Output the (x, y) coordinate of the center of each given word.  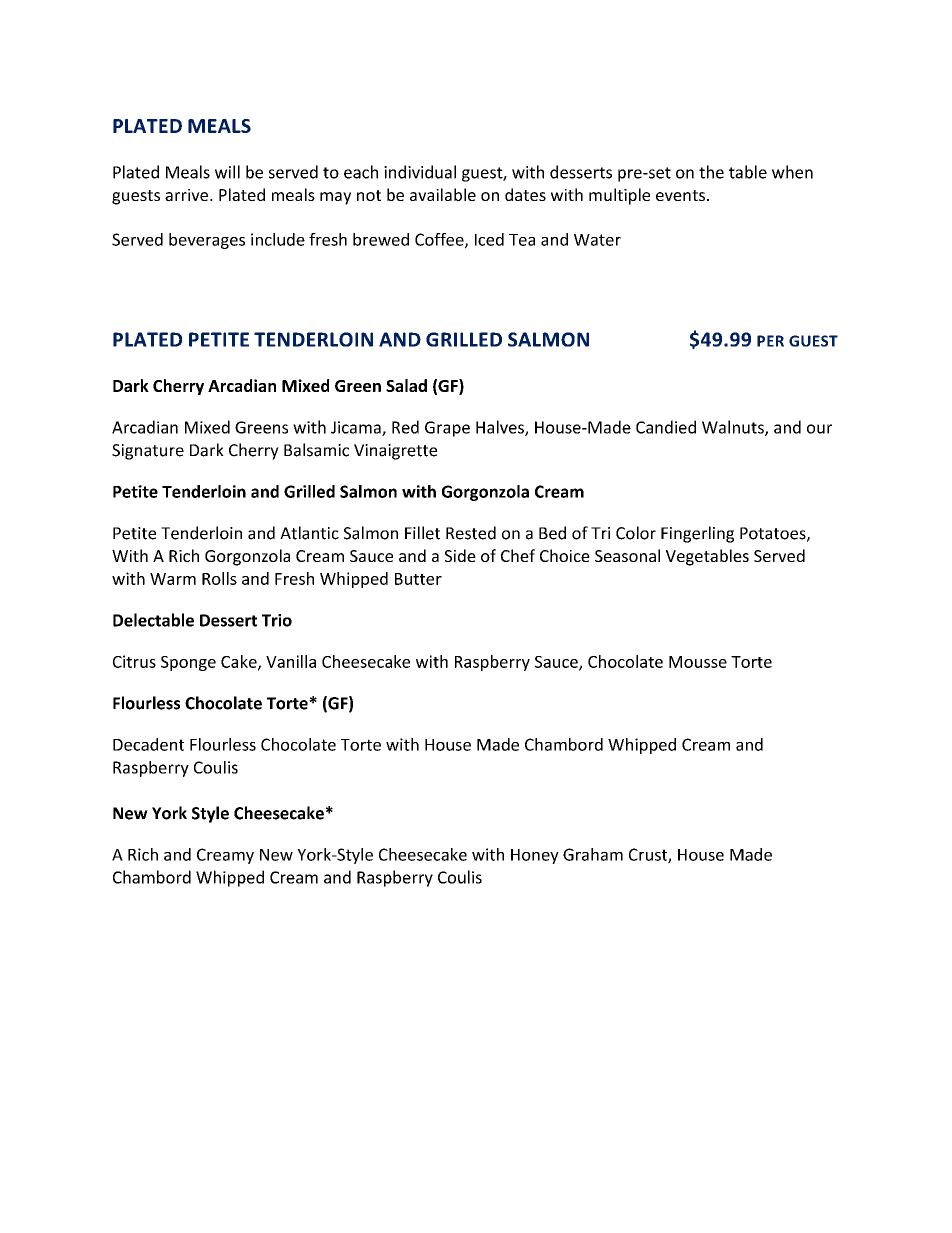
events (680, 195)
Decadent (148, 744)
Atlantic (309, 533)
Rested (471, 533)
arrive (188, 195)
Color (636, 533)
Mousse (698, 662)
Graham (593, 854)
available (443, 194)
